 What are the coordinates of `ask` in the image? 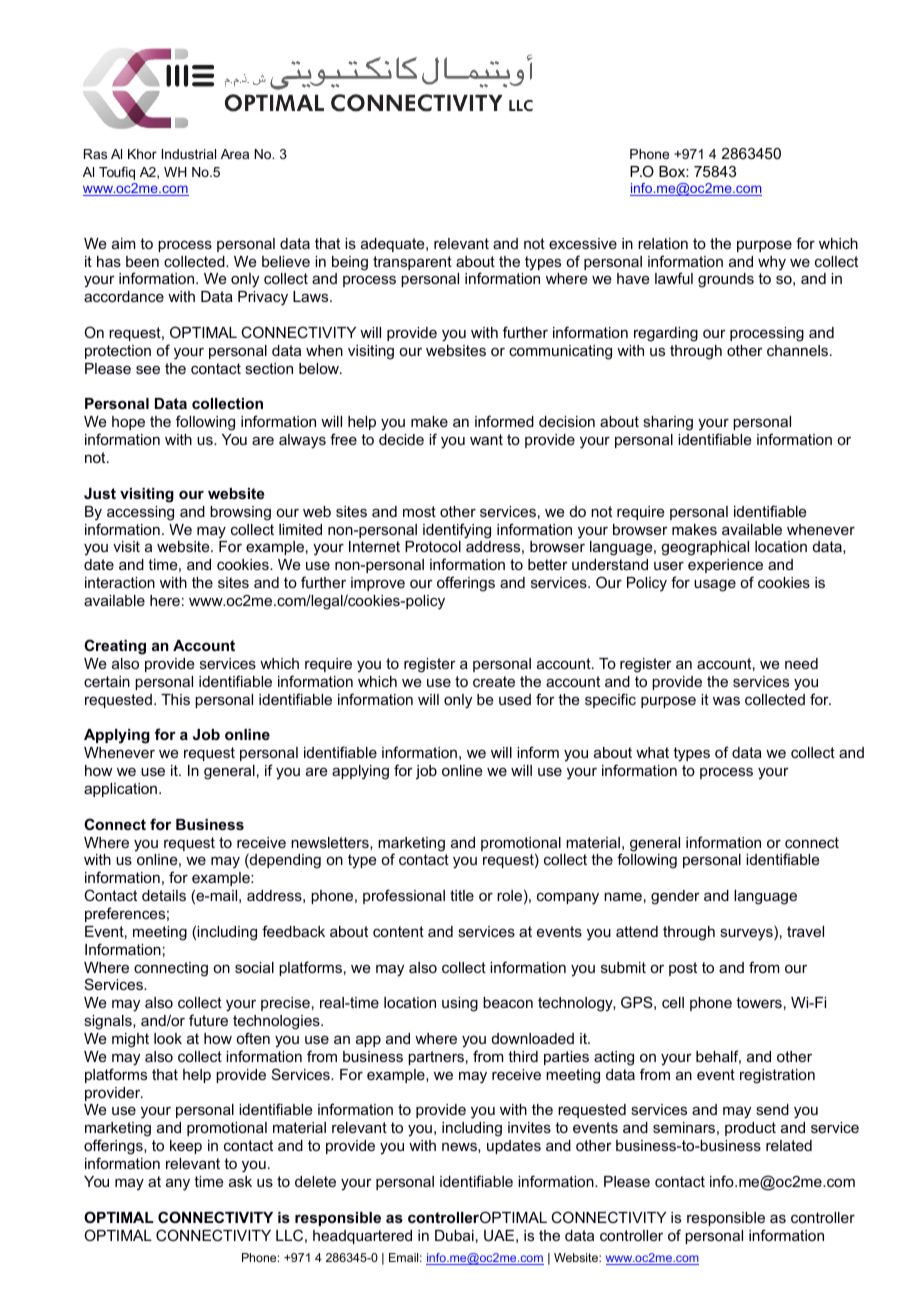 It's located at (240, 1181).
